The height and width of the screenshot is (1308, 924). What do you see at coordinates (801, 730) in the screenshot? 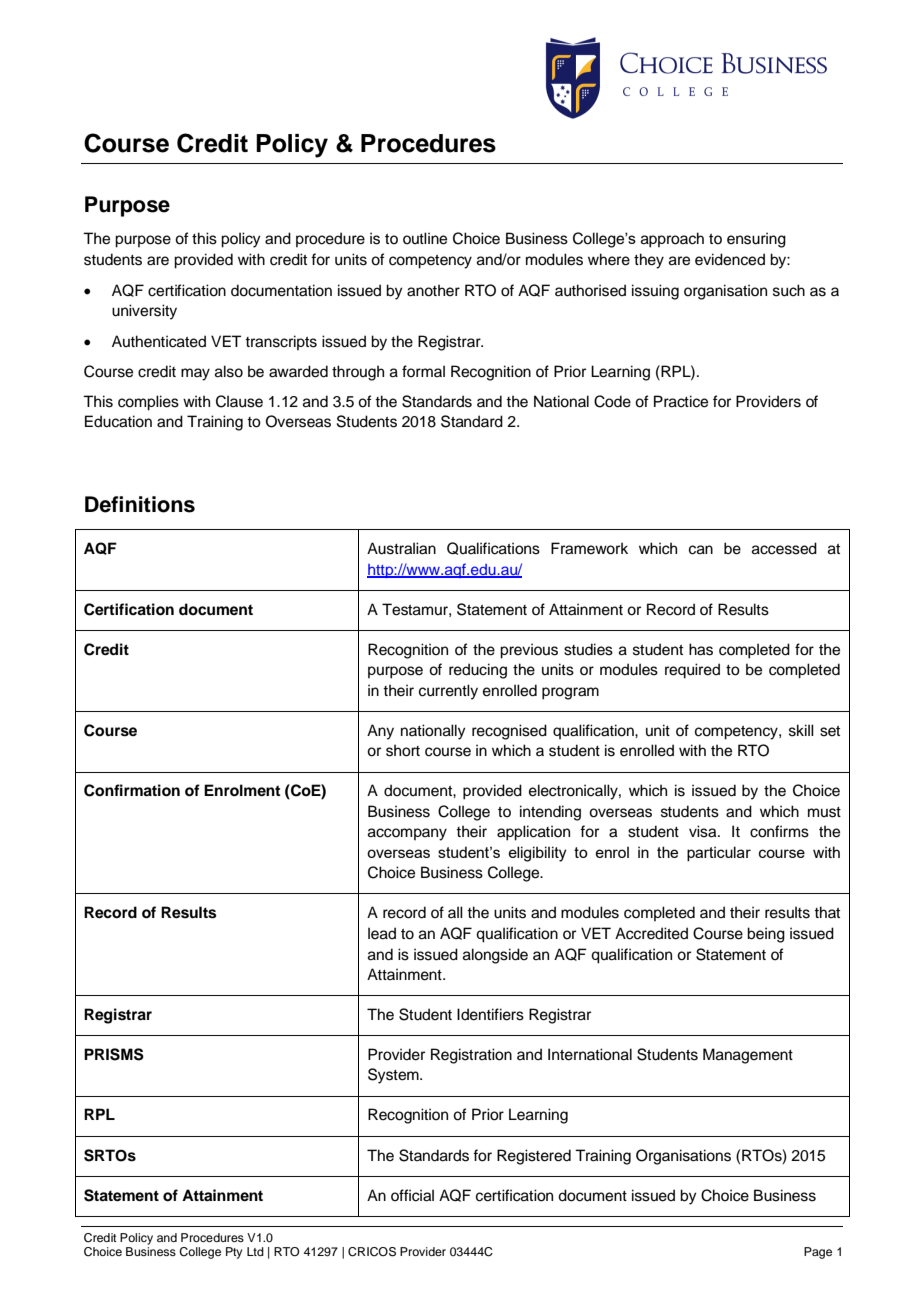
I see `skill` at bounding box center [801, 730].
